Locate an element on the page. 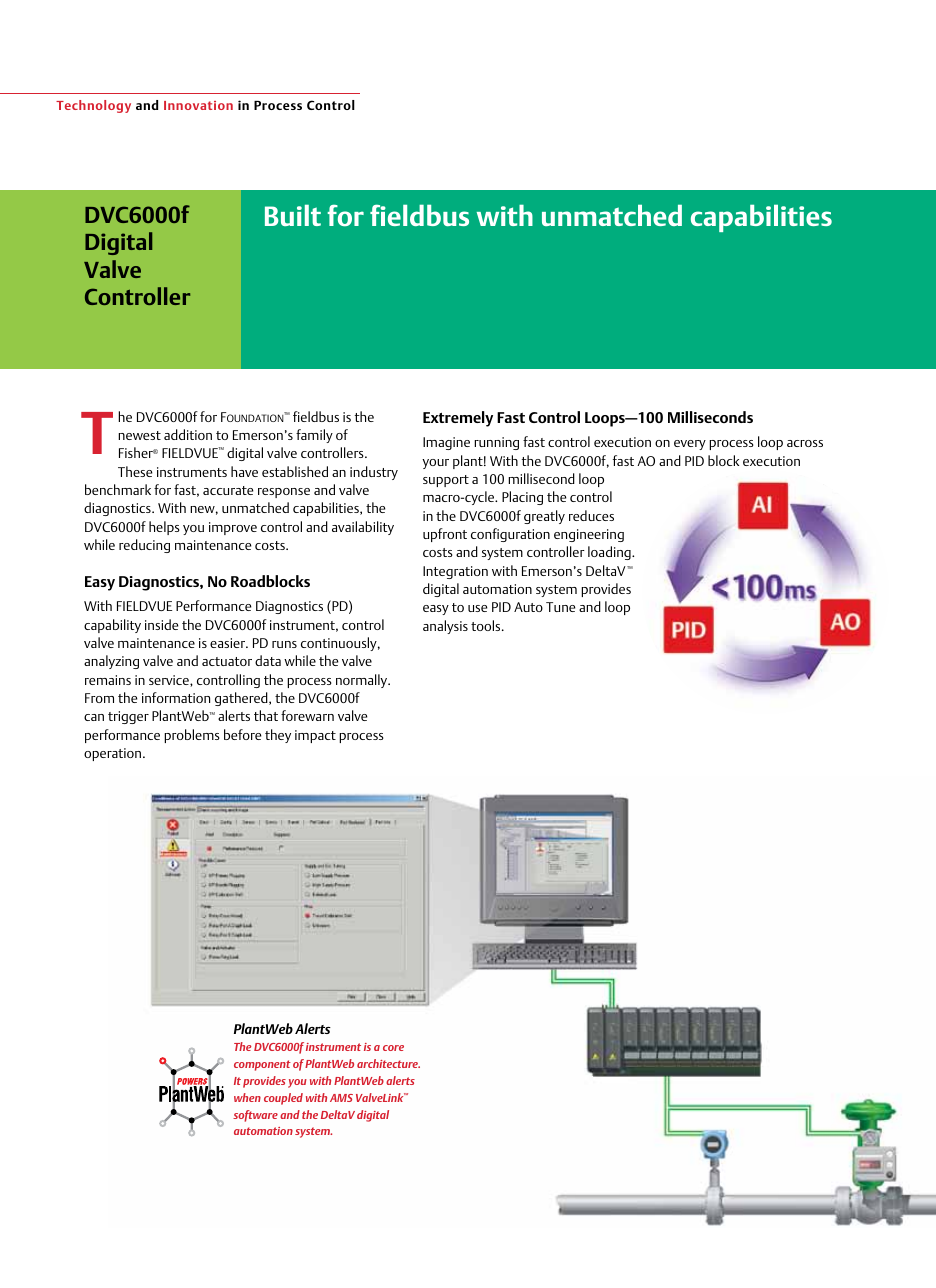 This page has height=1288, width=936. every is located at coordinates (690, 445).
